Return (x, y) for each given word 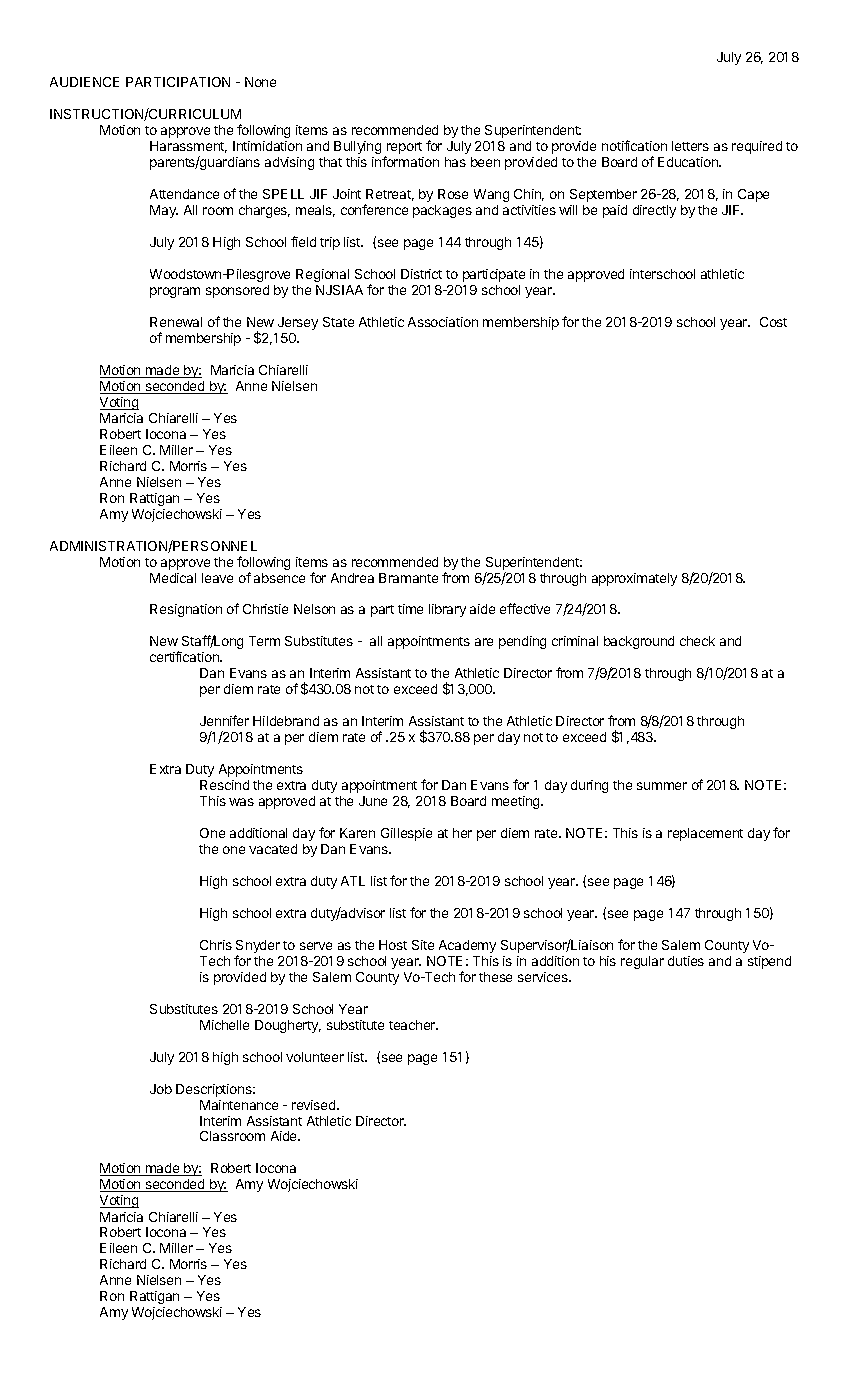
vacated (273, 849)
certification (185, 656)
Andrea (352, 578)
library (447, 610)
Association (443, 322)
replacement (705, 834)
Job (161, 1089)
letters (690, 146)
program (175, 292)
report (403, 149)
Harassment (188, 147)
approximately (634, 579)
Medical (173, 578)
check (697, 641)
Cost (773, 322)
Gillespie (406, 834)
